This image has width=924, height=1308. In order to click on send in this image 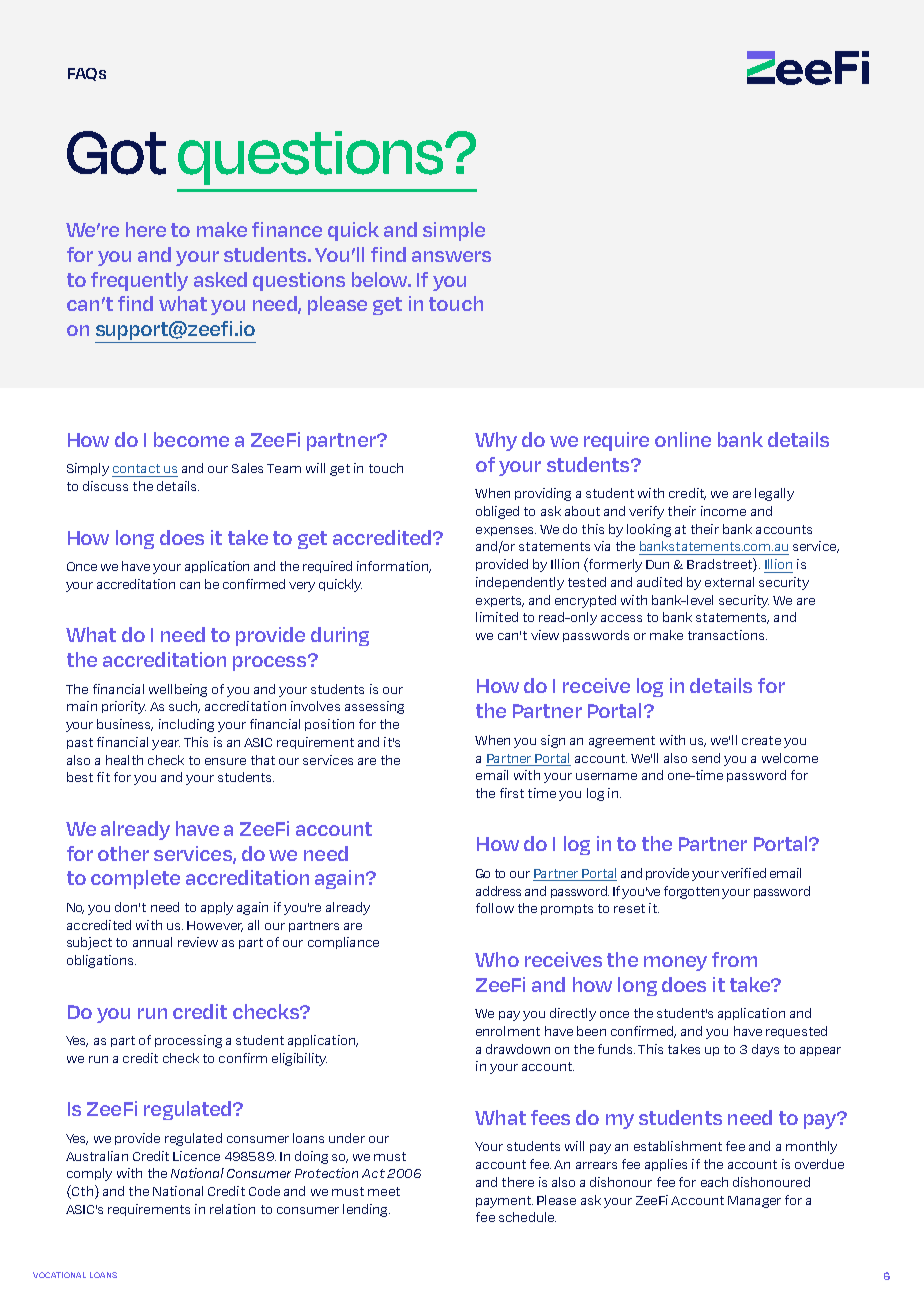, I will do `click(706, 758)`.
